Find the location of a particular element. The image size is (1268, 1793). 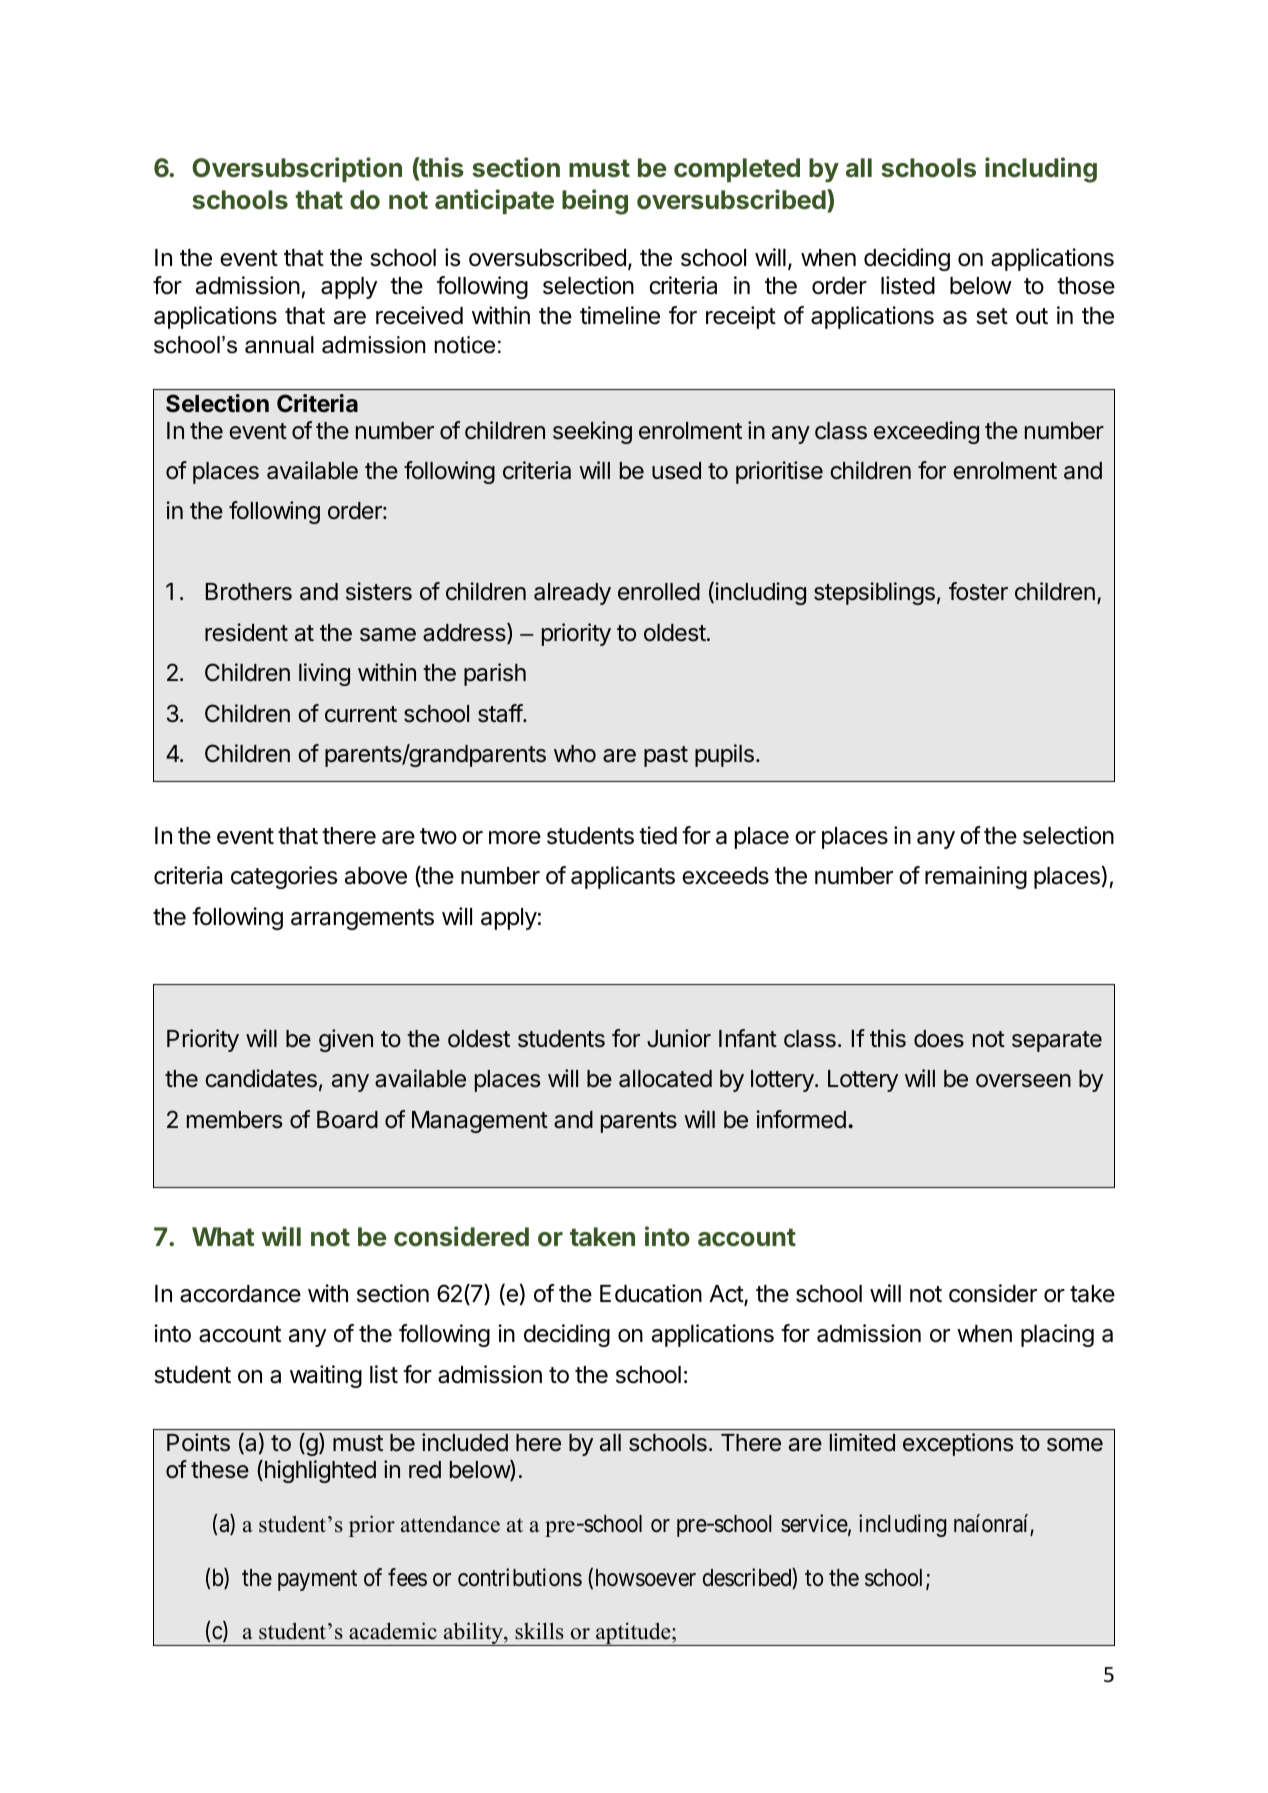

Brothers is located at coordinates (249, 592).
